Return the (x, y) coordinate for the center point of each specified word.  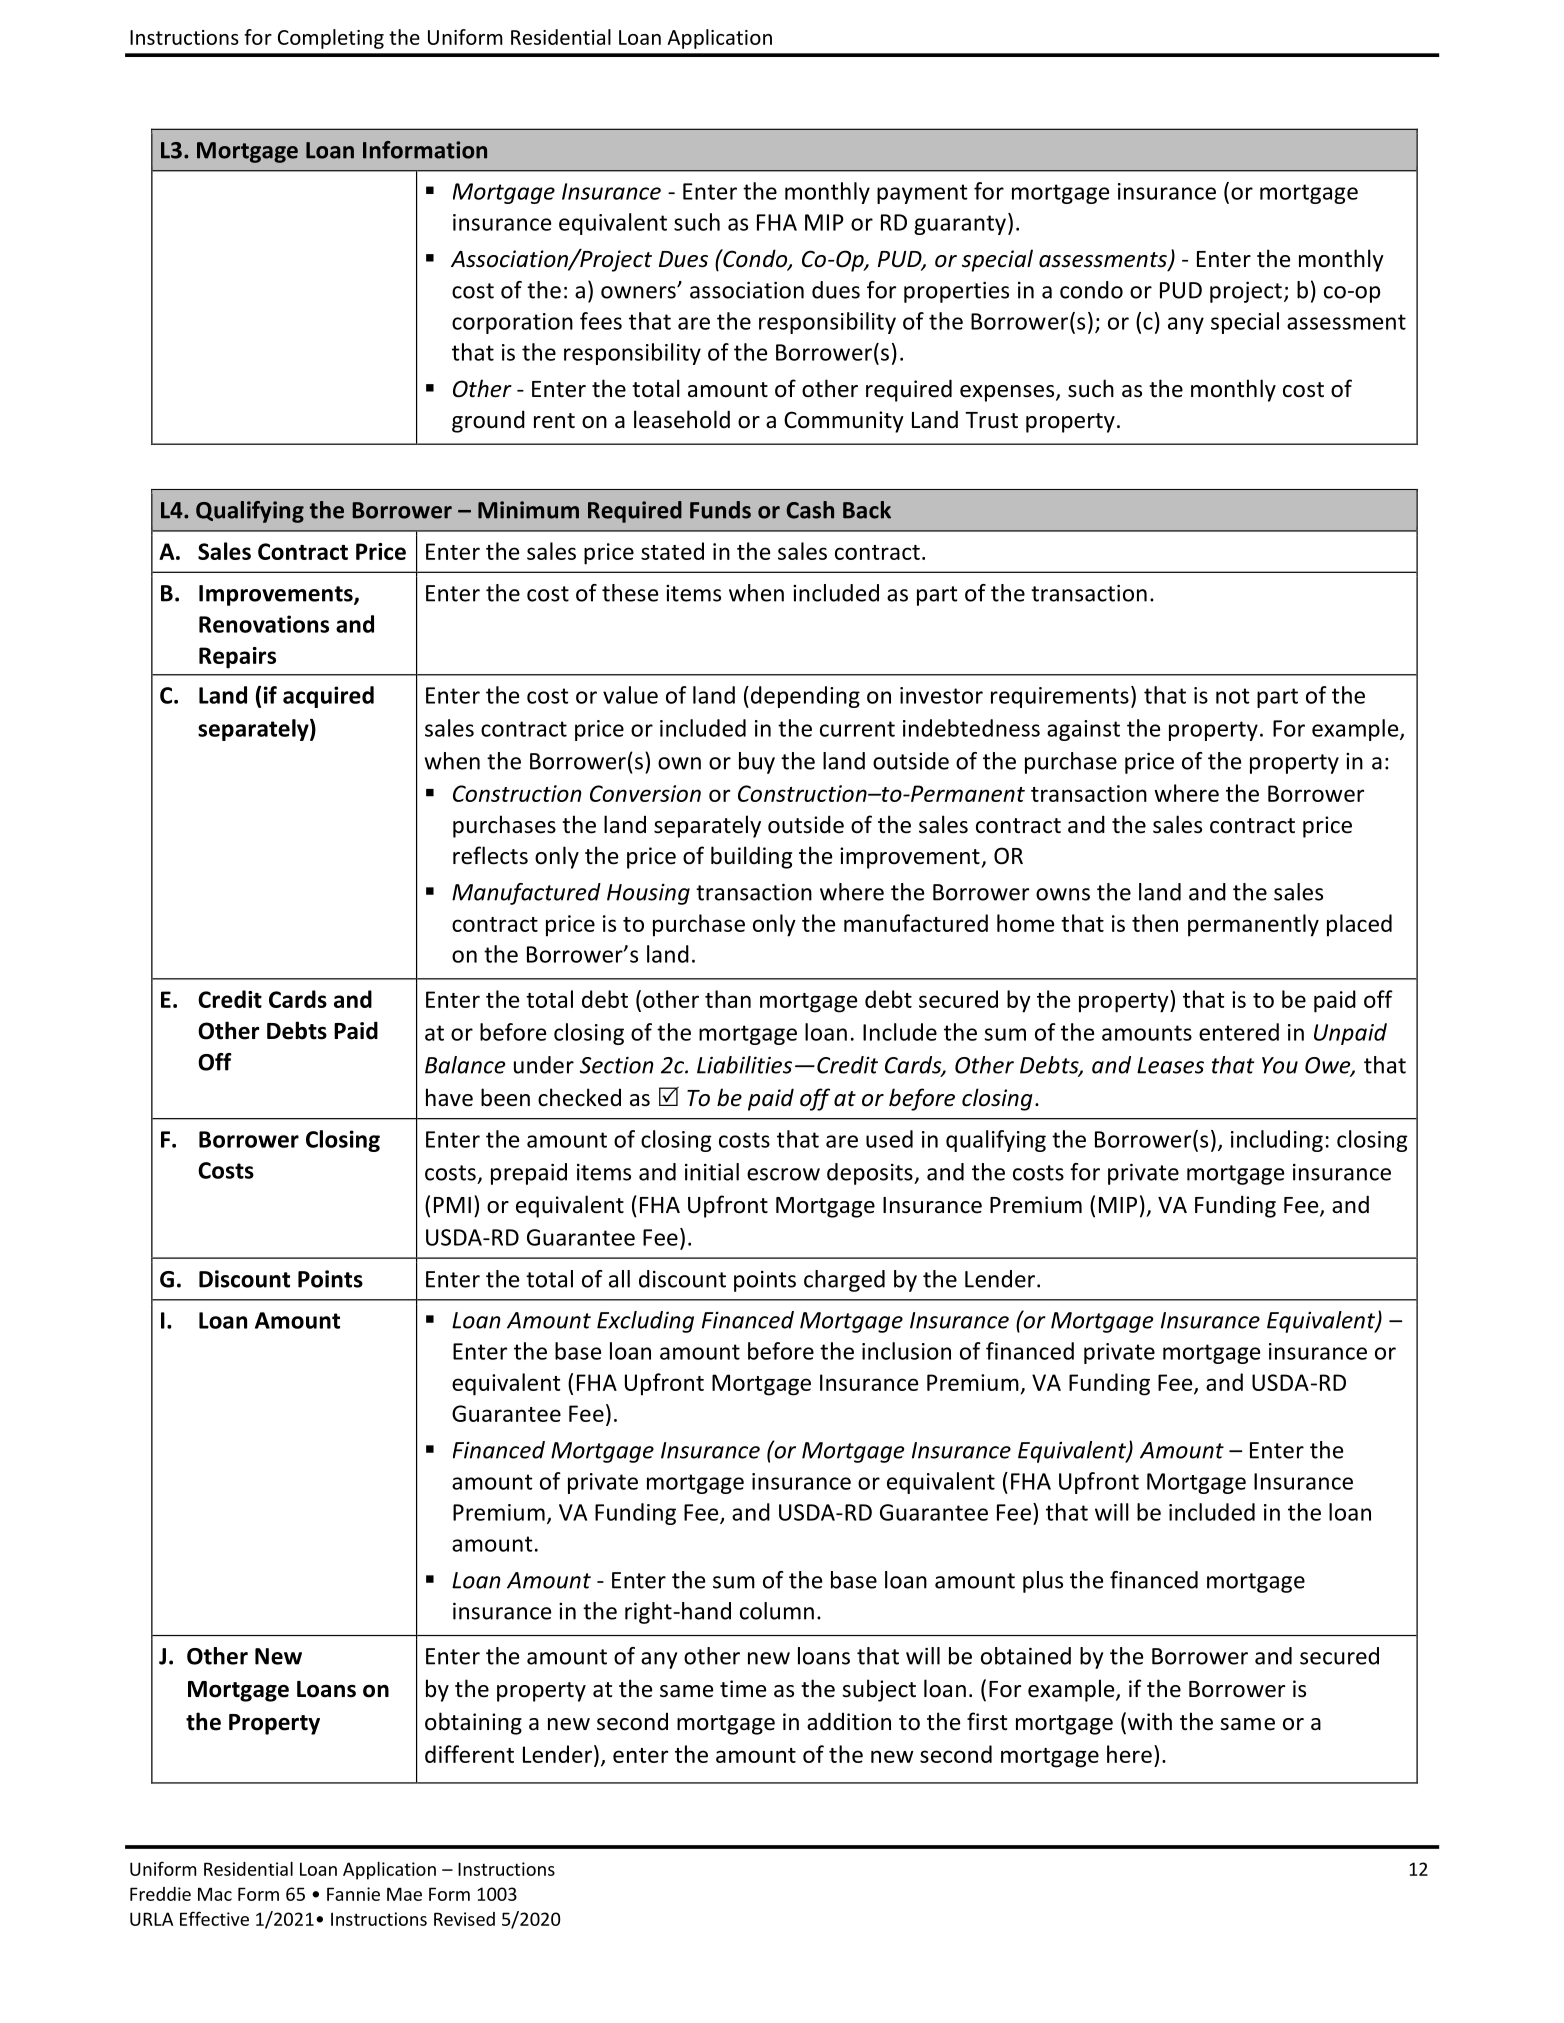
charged (844, 1281)
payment (922, 194)
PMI (452, 1205)
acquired (328, 697)
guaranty (960, 225)
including (1277, 1141)
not (1233, 696)
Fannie (353, 1894)
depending (805, 697)
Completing (331, 39)
